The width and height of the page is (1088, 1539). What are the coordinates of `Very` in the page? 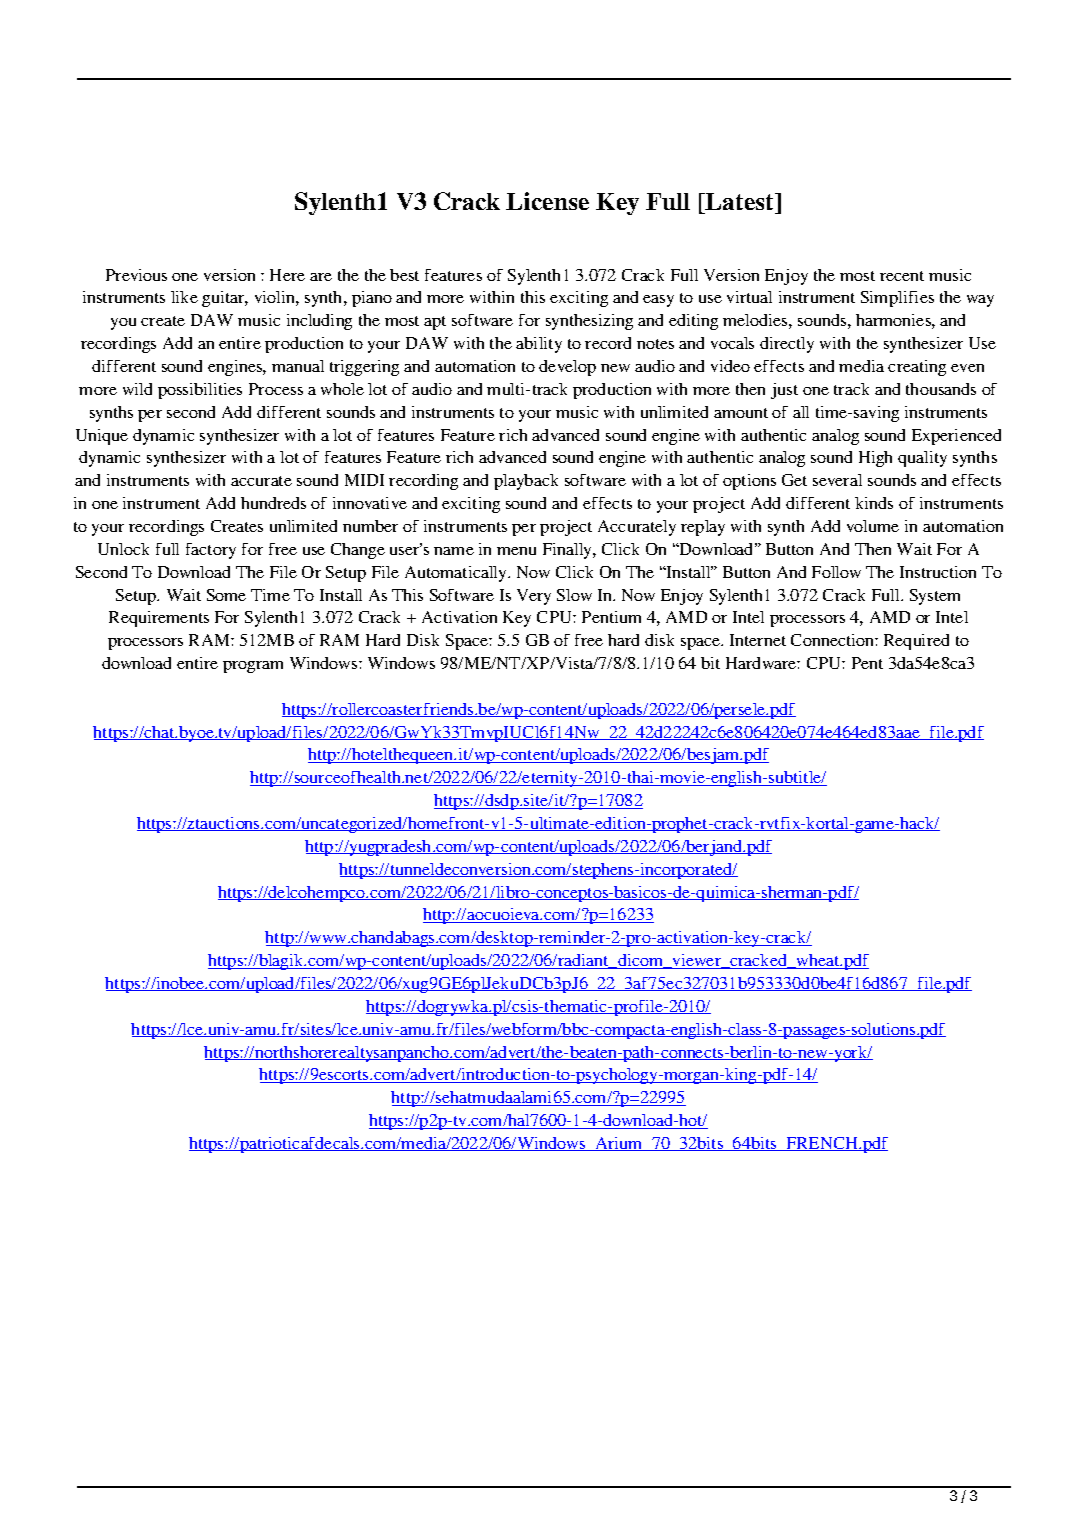 It's located at (534, 597).
